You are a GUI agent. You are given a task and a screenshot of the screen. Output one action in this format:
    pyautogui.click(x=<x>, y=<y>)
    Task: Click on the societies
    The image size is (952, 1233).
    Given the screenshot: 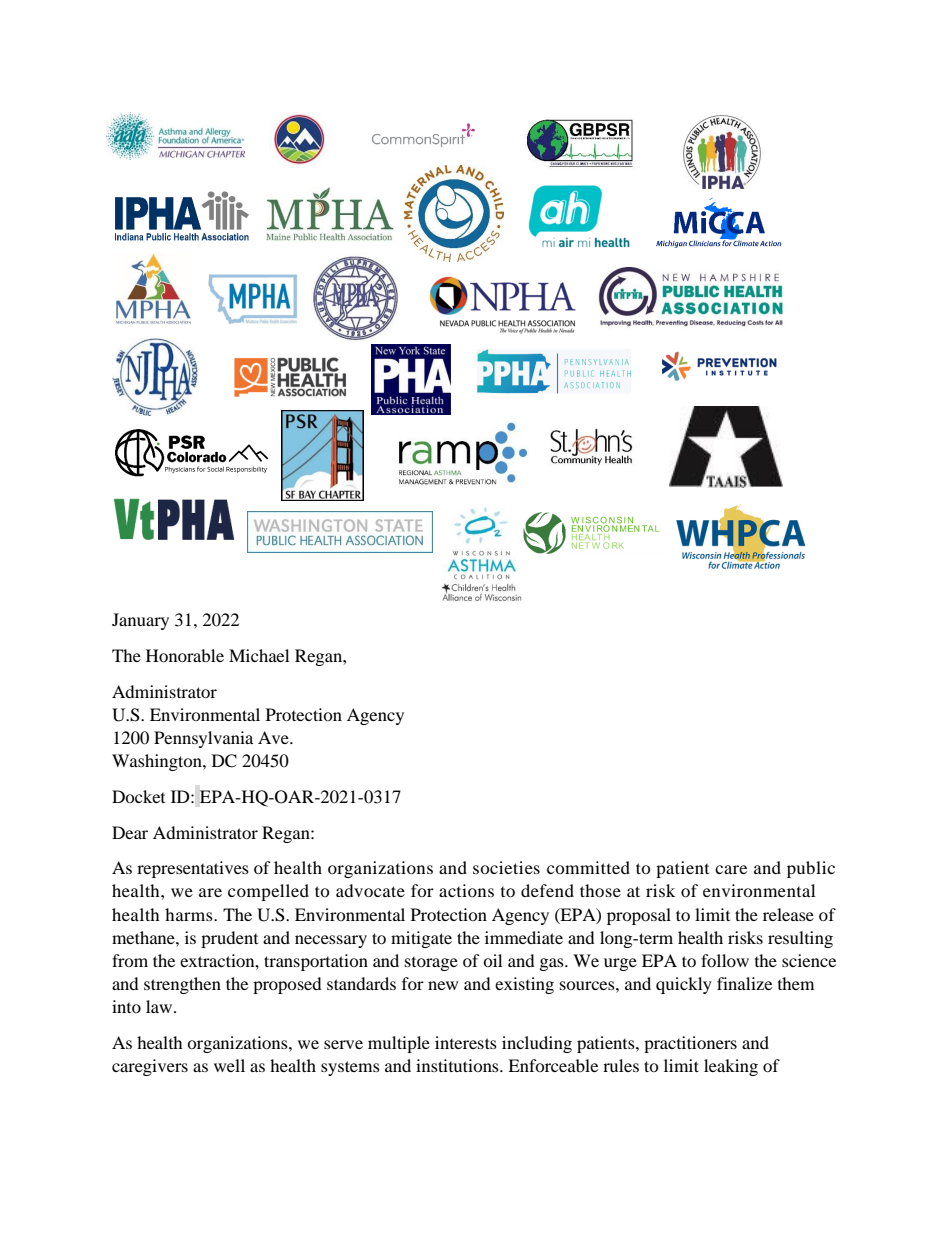 What is the action you would take?
    pyautogui.click(x=506, y=867)
